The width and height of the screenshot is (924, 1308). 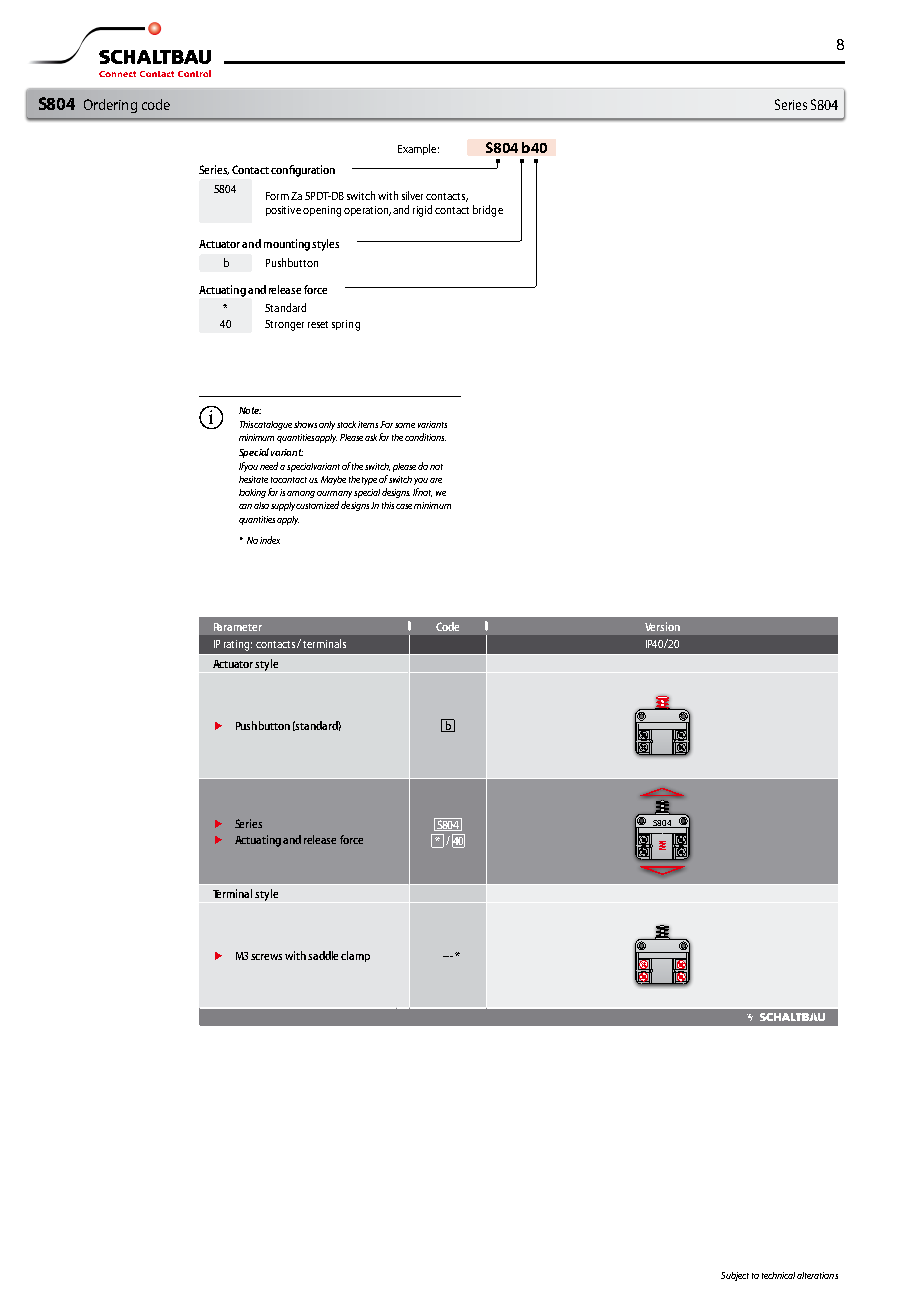 I want to click on can, so click(x=245, y=506).
